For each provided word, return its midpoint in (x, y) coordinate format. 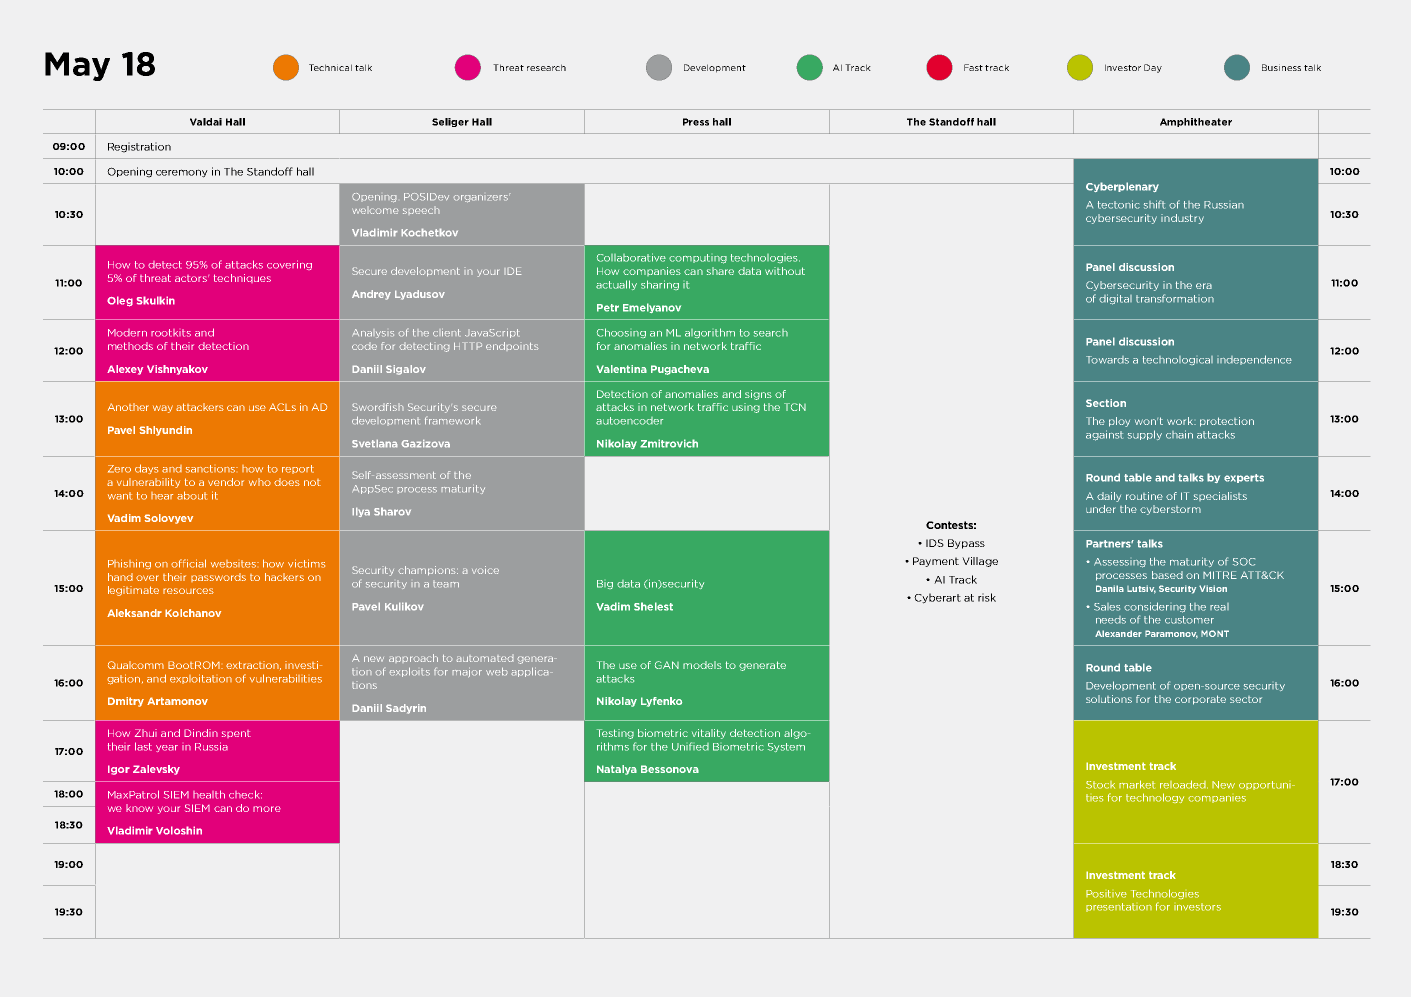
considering (1155, 607)
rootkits (171, 333)
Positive (1106, 894)
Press (696, 122)
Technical (330, 67)
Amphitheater (1196, 122)
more (267, 809)
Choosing (621, 333)
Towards (1107, 360)
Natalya (617, 770)
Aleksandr (134, 613)
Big (605, 584)
